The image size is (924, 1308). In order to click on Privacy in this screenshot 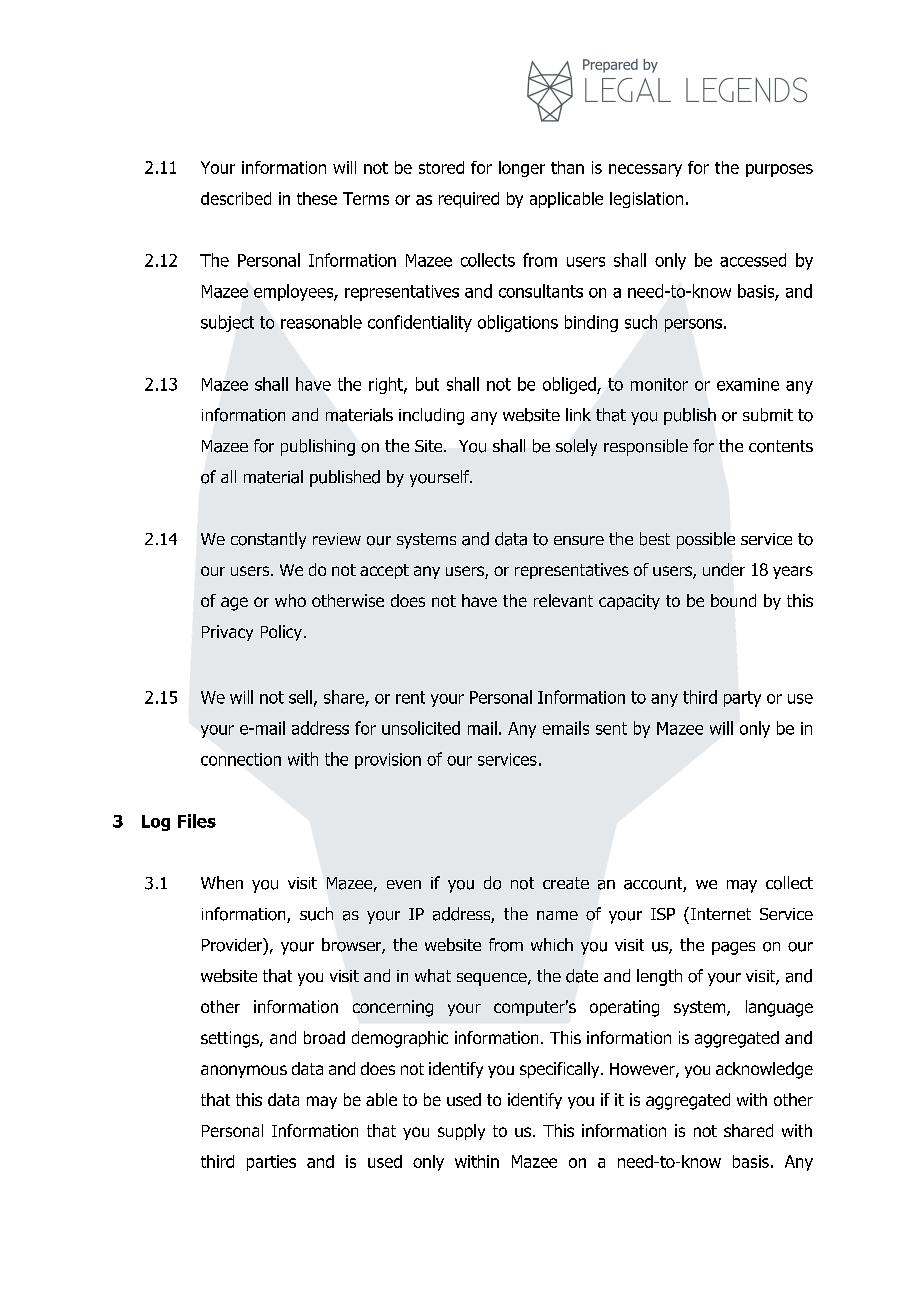, I will do `click(227, 633)`.
